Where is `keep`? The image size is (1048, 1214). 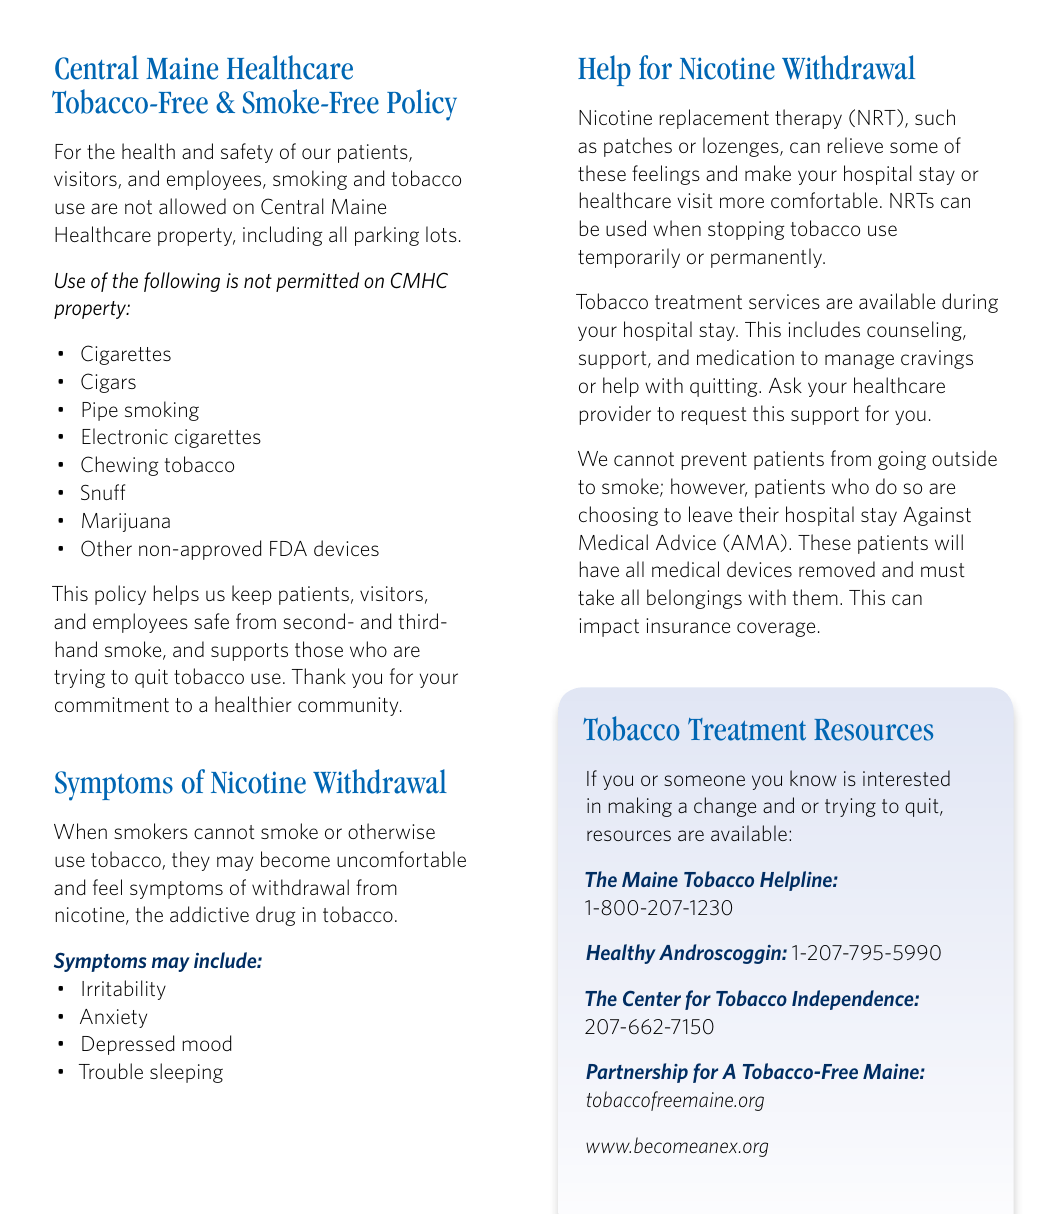 keep is located at coordinates (252, 595).
